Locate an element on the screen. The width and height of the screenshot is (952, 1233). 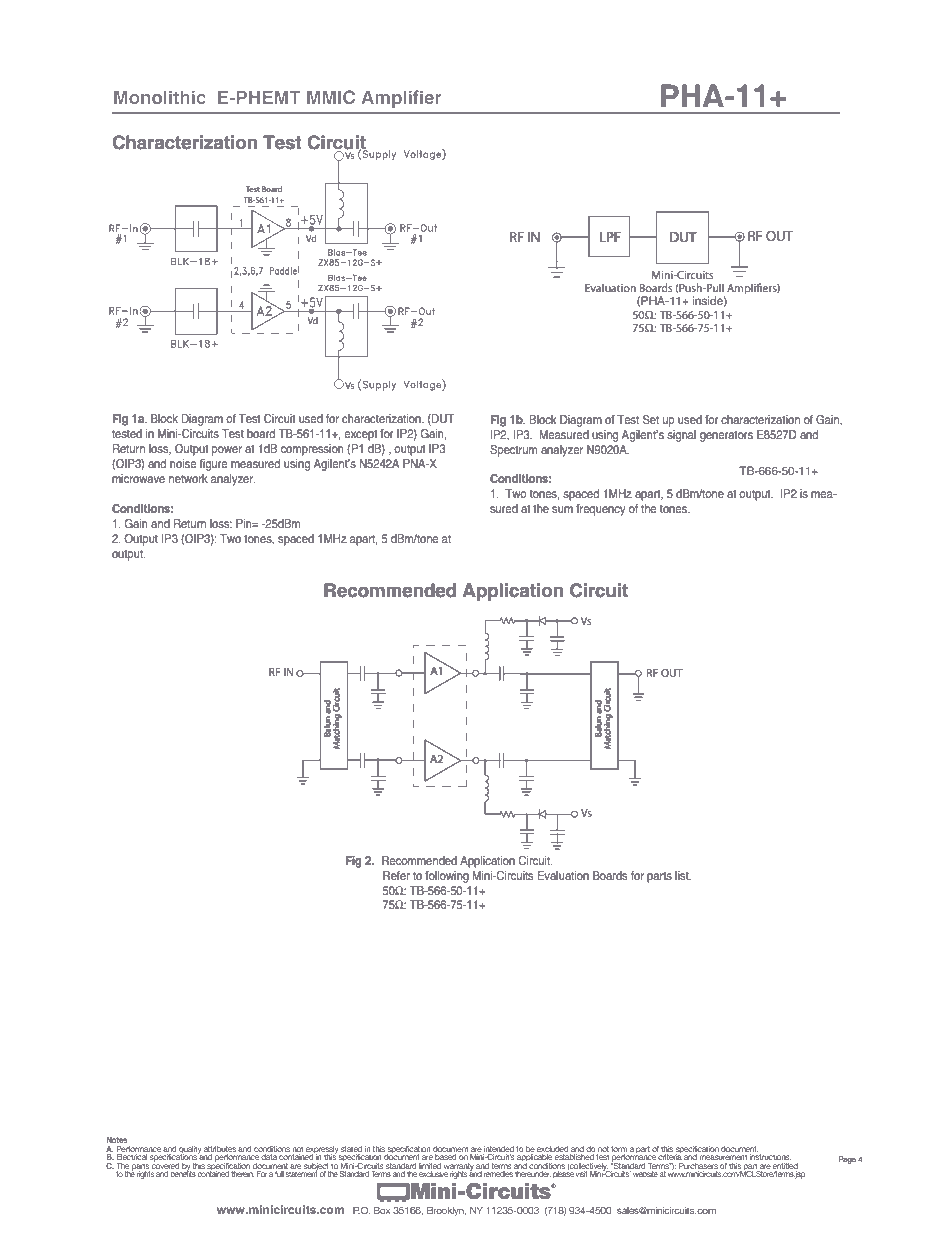
following is located at coordinates (447, 877).
